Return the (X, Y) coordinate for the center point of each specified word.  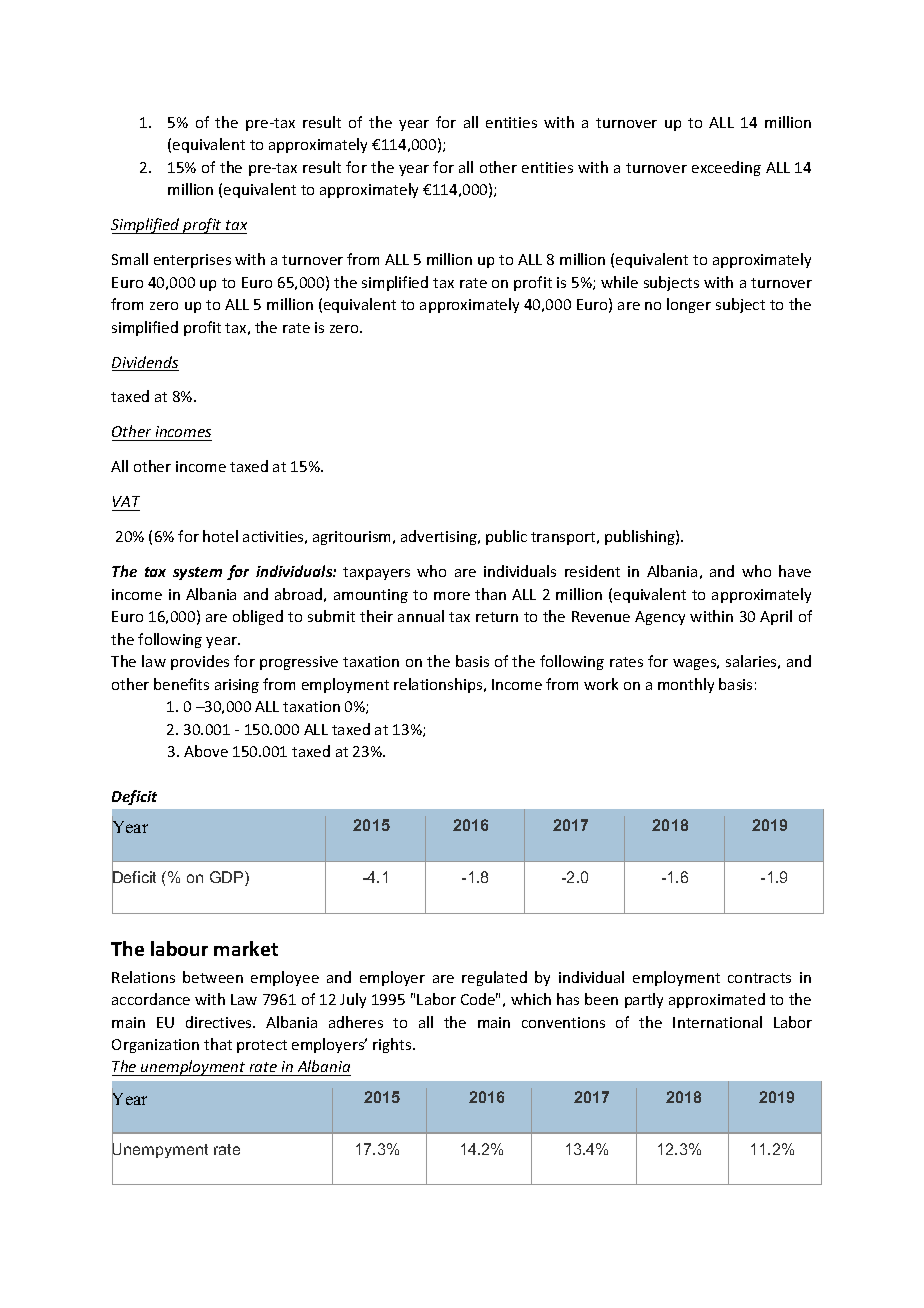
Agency (660, 618)
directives (220, 1022)
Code (479, 999)
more (452, 596)
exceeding (726, 168)
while (619, 282)
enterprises (192, 261)
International (717, 1022)
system (197, 573)
